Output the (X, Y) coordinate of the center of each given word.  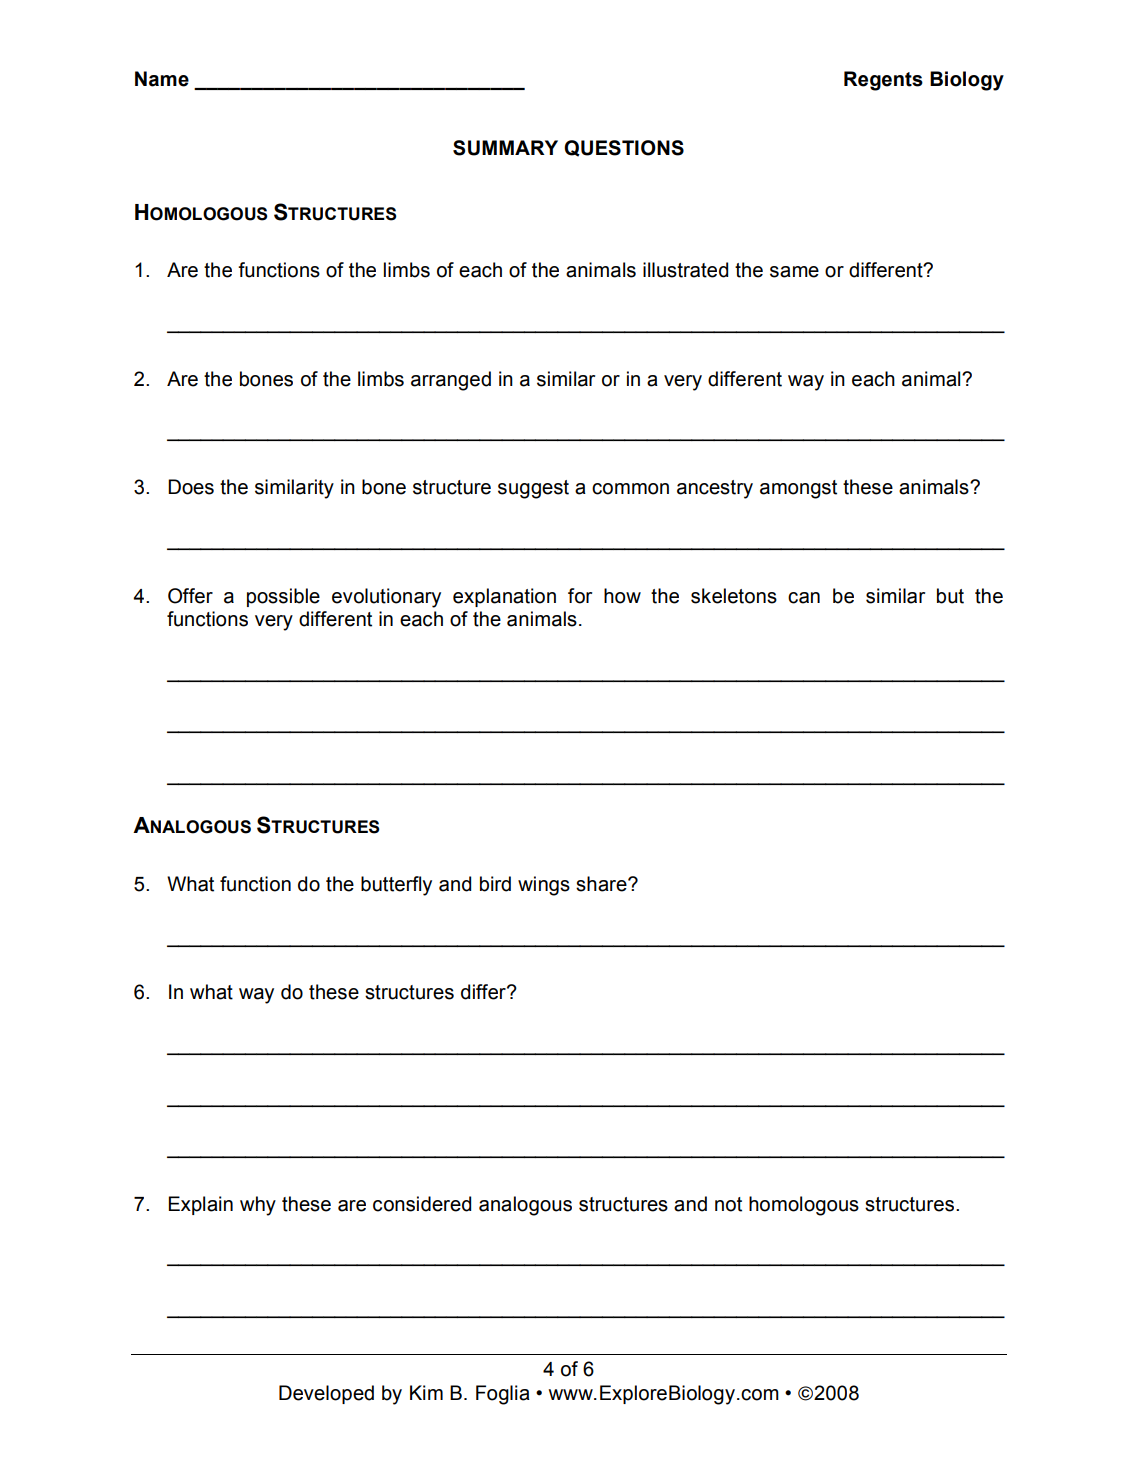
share (602, 884)
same (794, 272)
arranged (451, 381)
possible (283, 597)
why (258, 1206)
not (728, 1204)
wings (544, 886)
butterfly (396, 886)
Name (162, 79)
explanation (504, 597)
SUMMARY (505, 148)
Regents (883, 81)
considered (422, 1204)
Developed (326, 1394)
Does (191, 487)
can (804, 598)
